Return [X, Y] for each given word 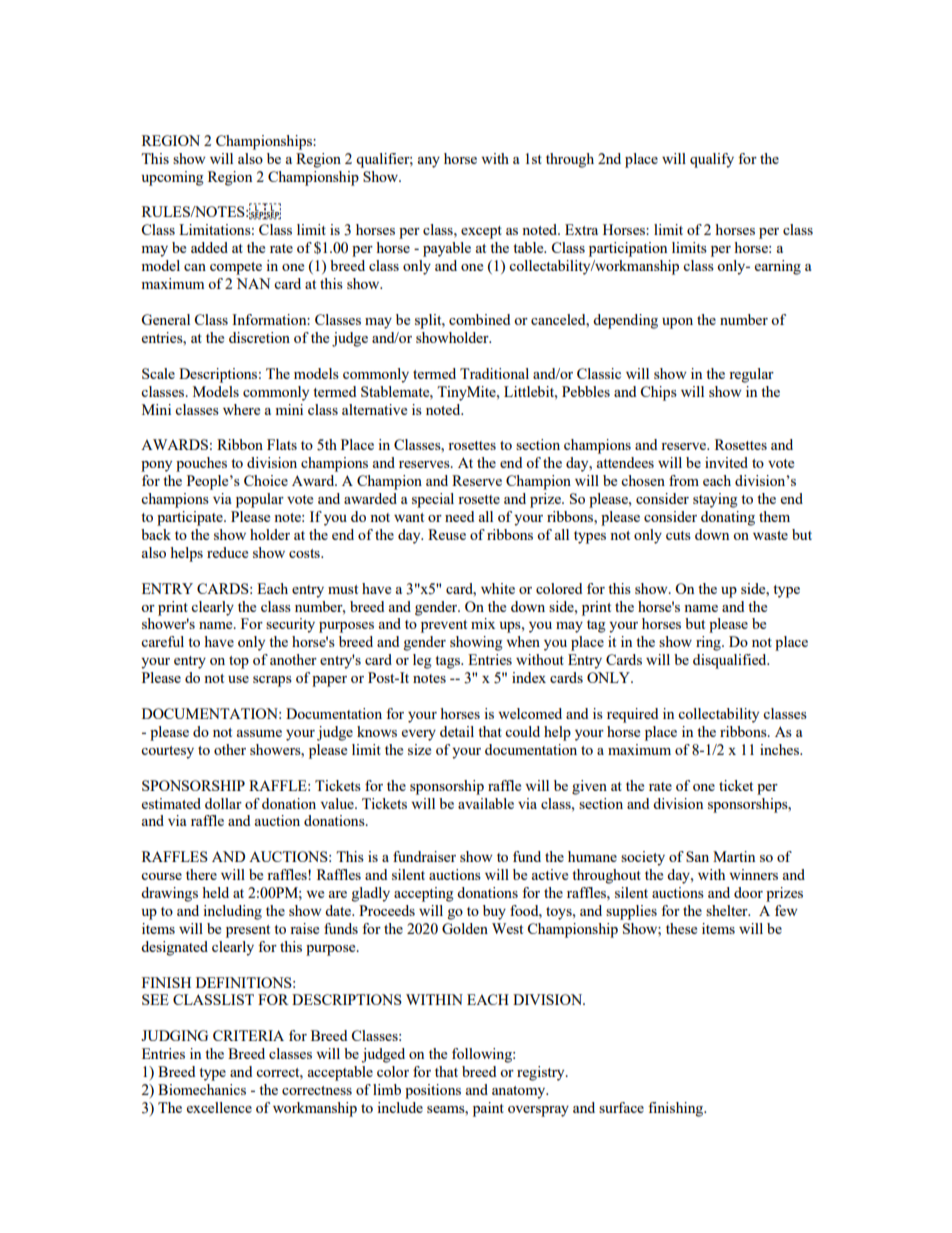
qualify [712, 160]
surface [621, 1107]
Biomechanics [202, 1089]
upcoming [173, 178]
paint [488, 1109]
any [429, 162]
